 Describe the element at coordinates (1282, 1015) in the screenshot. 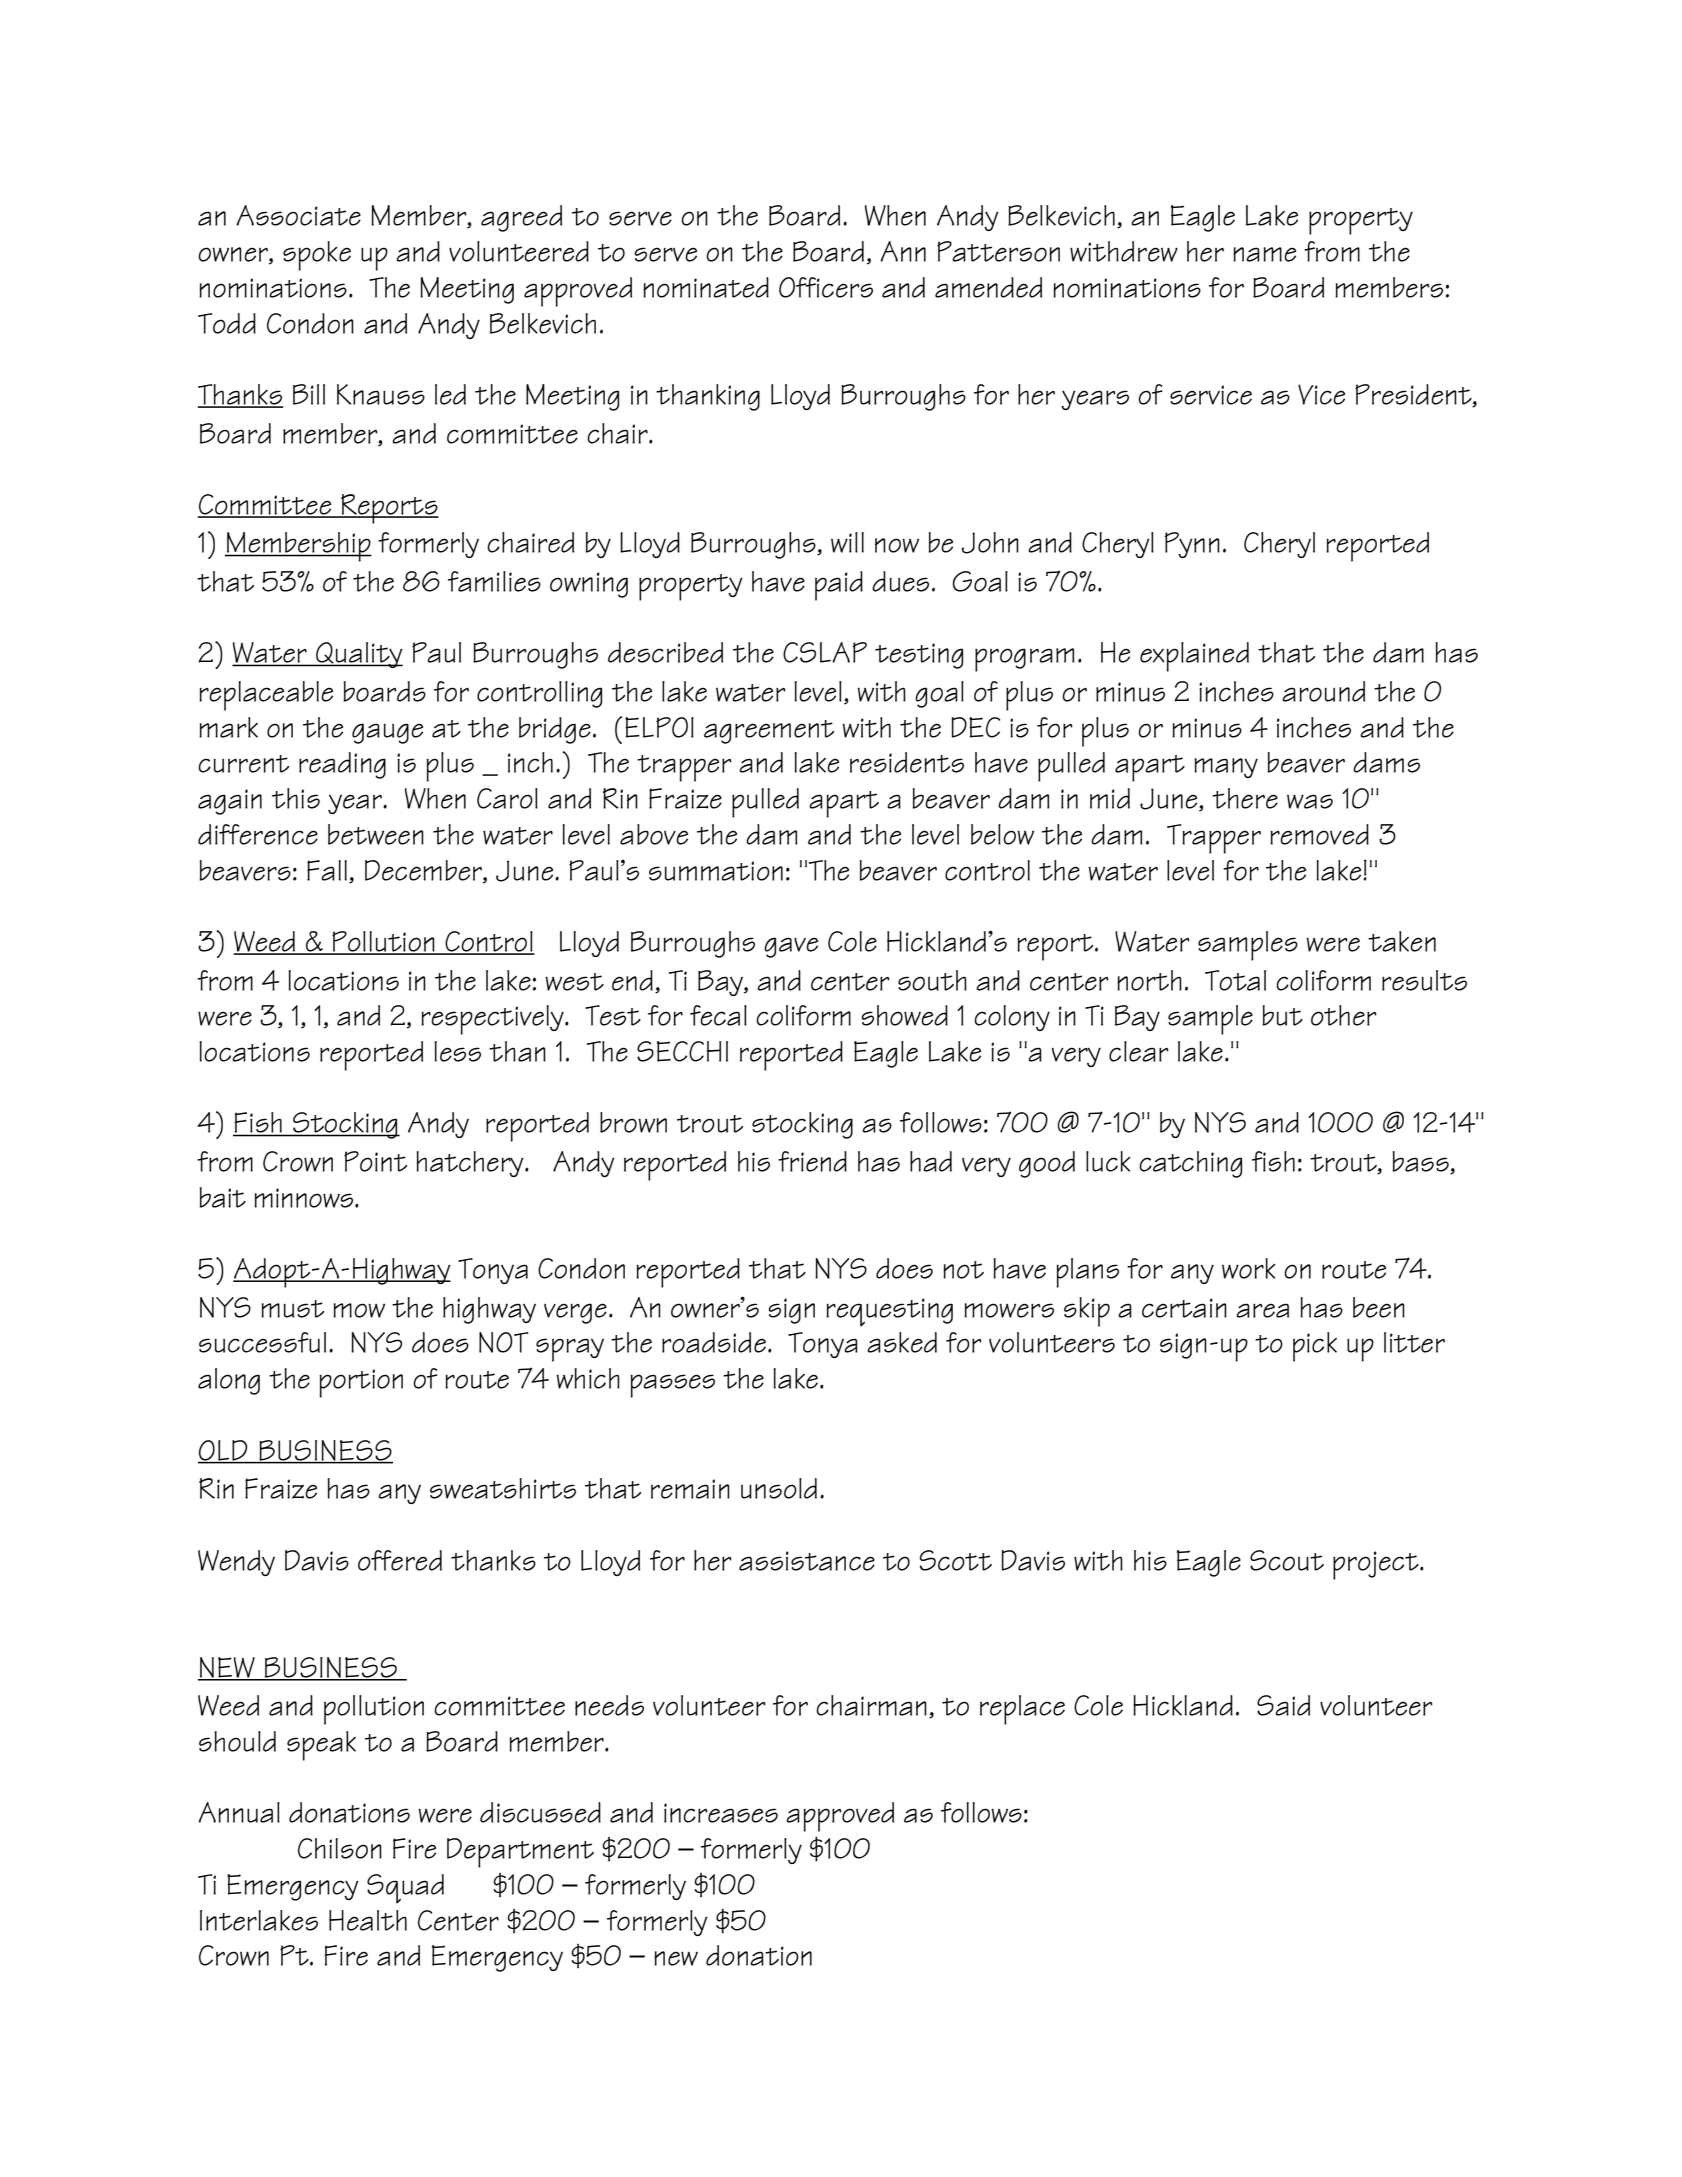

I see `but` at that location.
